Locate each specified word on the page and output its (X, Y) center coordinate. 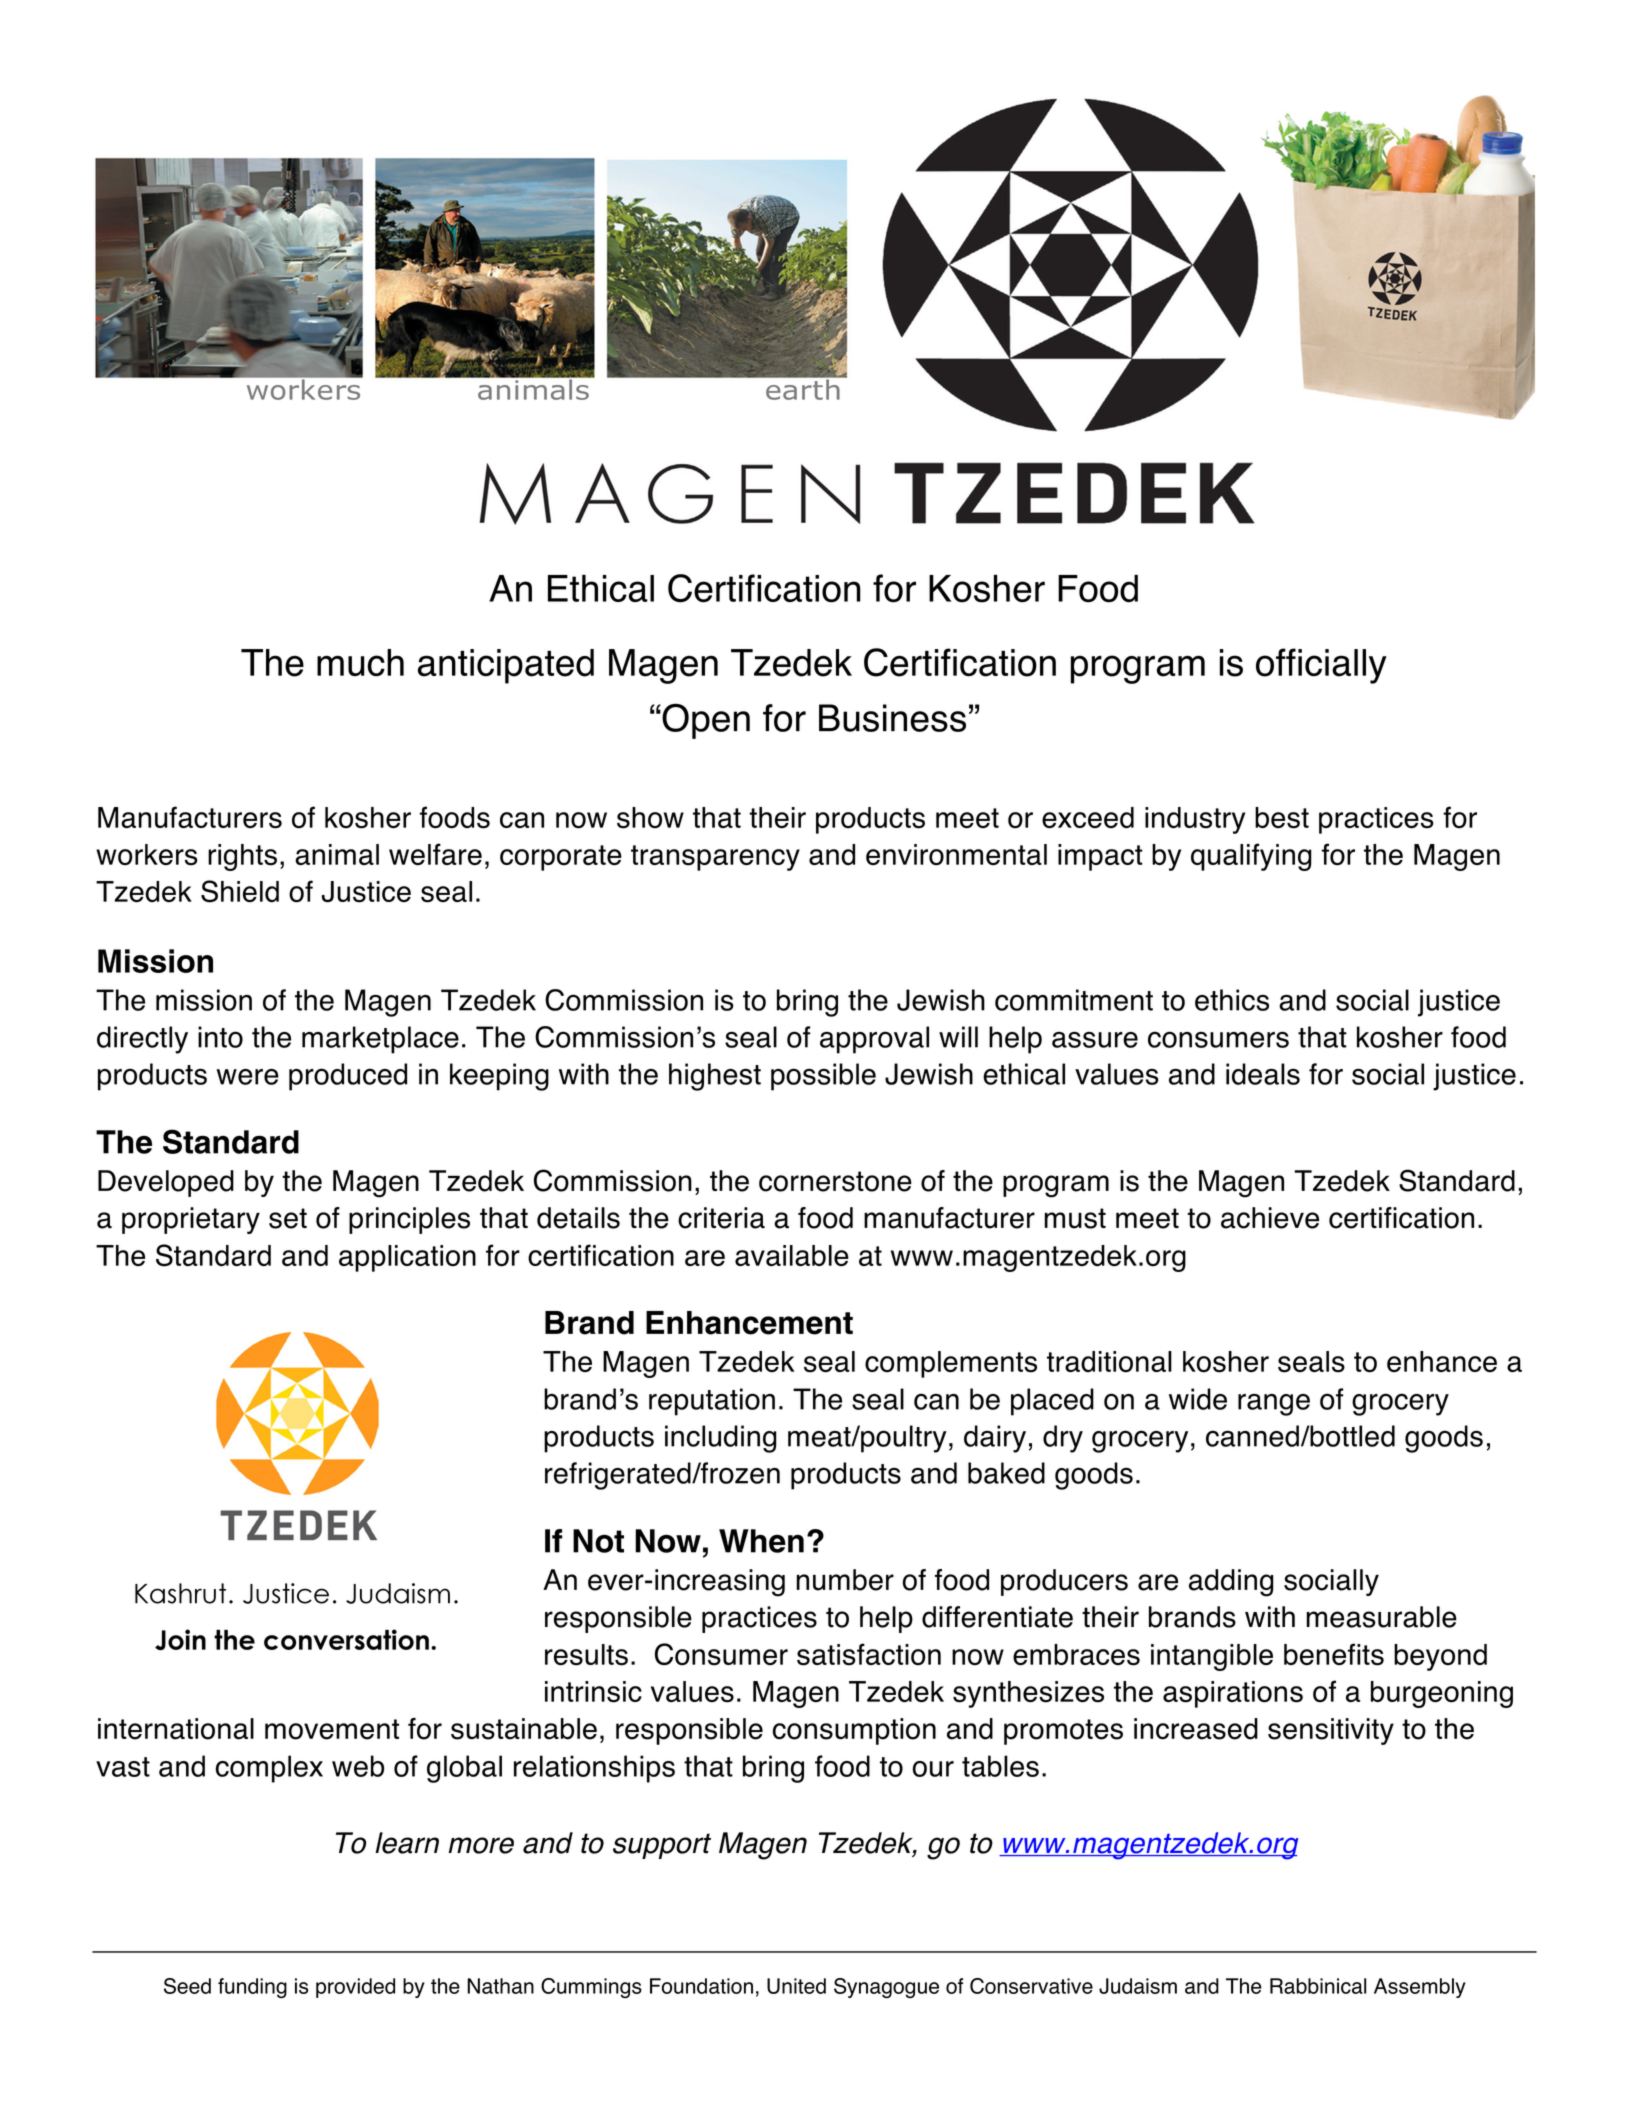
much (360, 663)
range (1274, 1405)
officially (1321, 666)
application (407, 1258)
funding (252, 1988)
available (792, 1255)
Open (705, 721)
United (796, 1986)
